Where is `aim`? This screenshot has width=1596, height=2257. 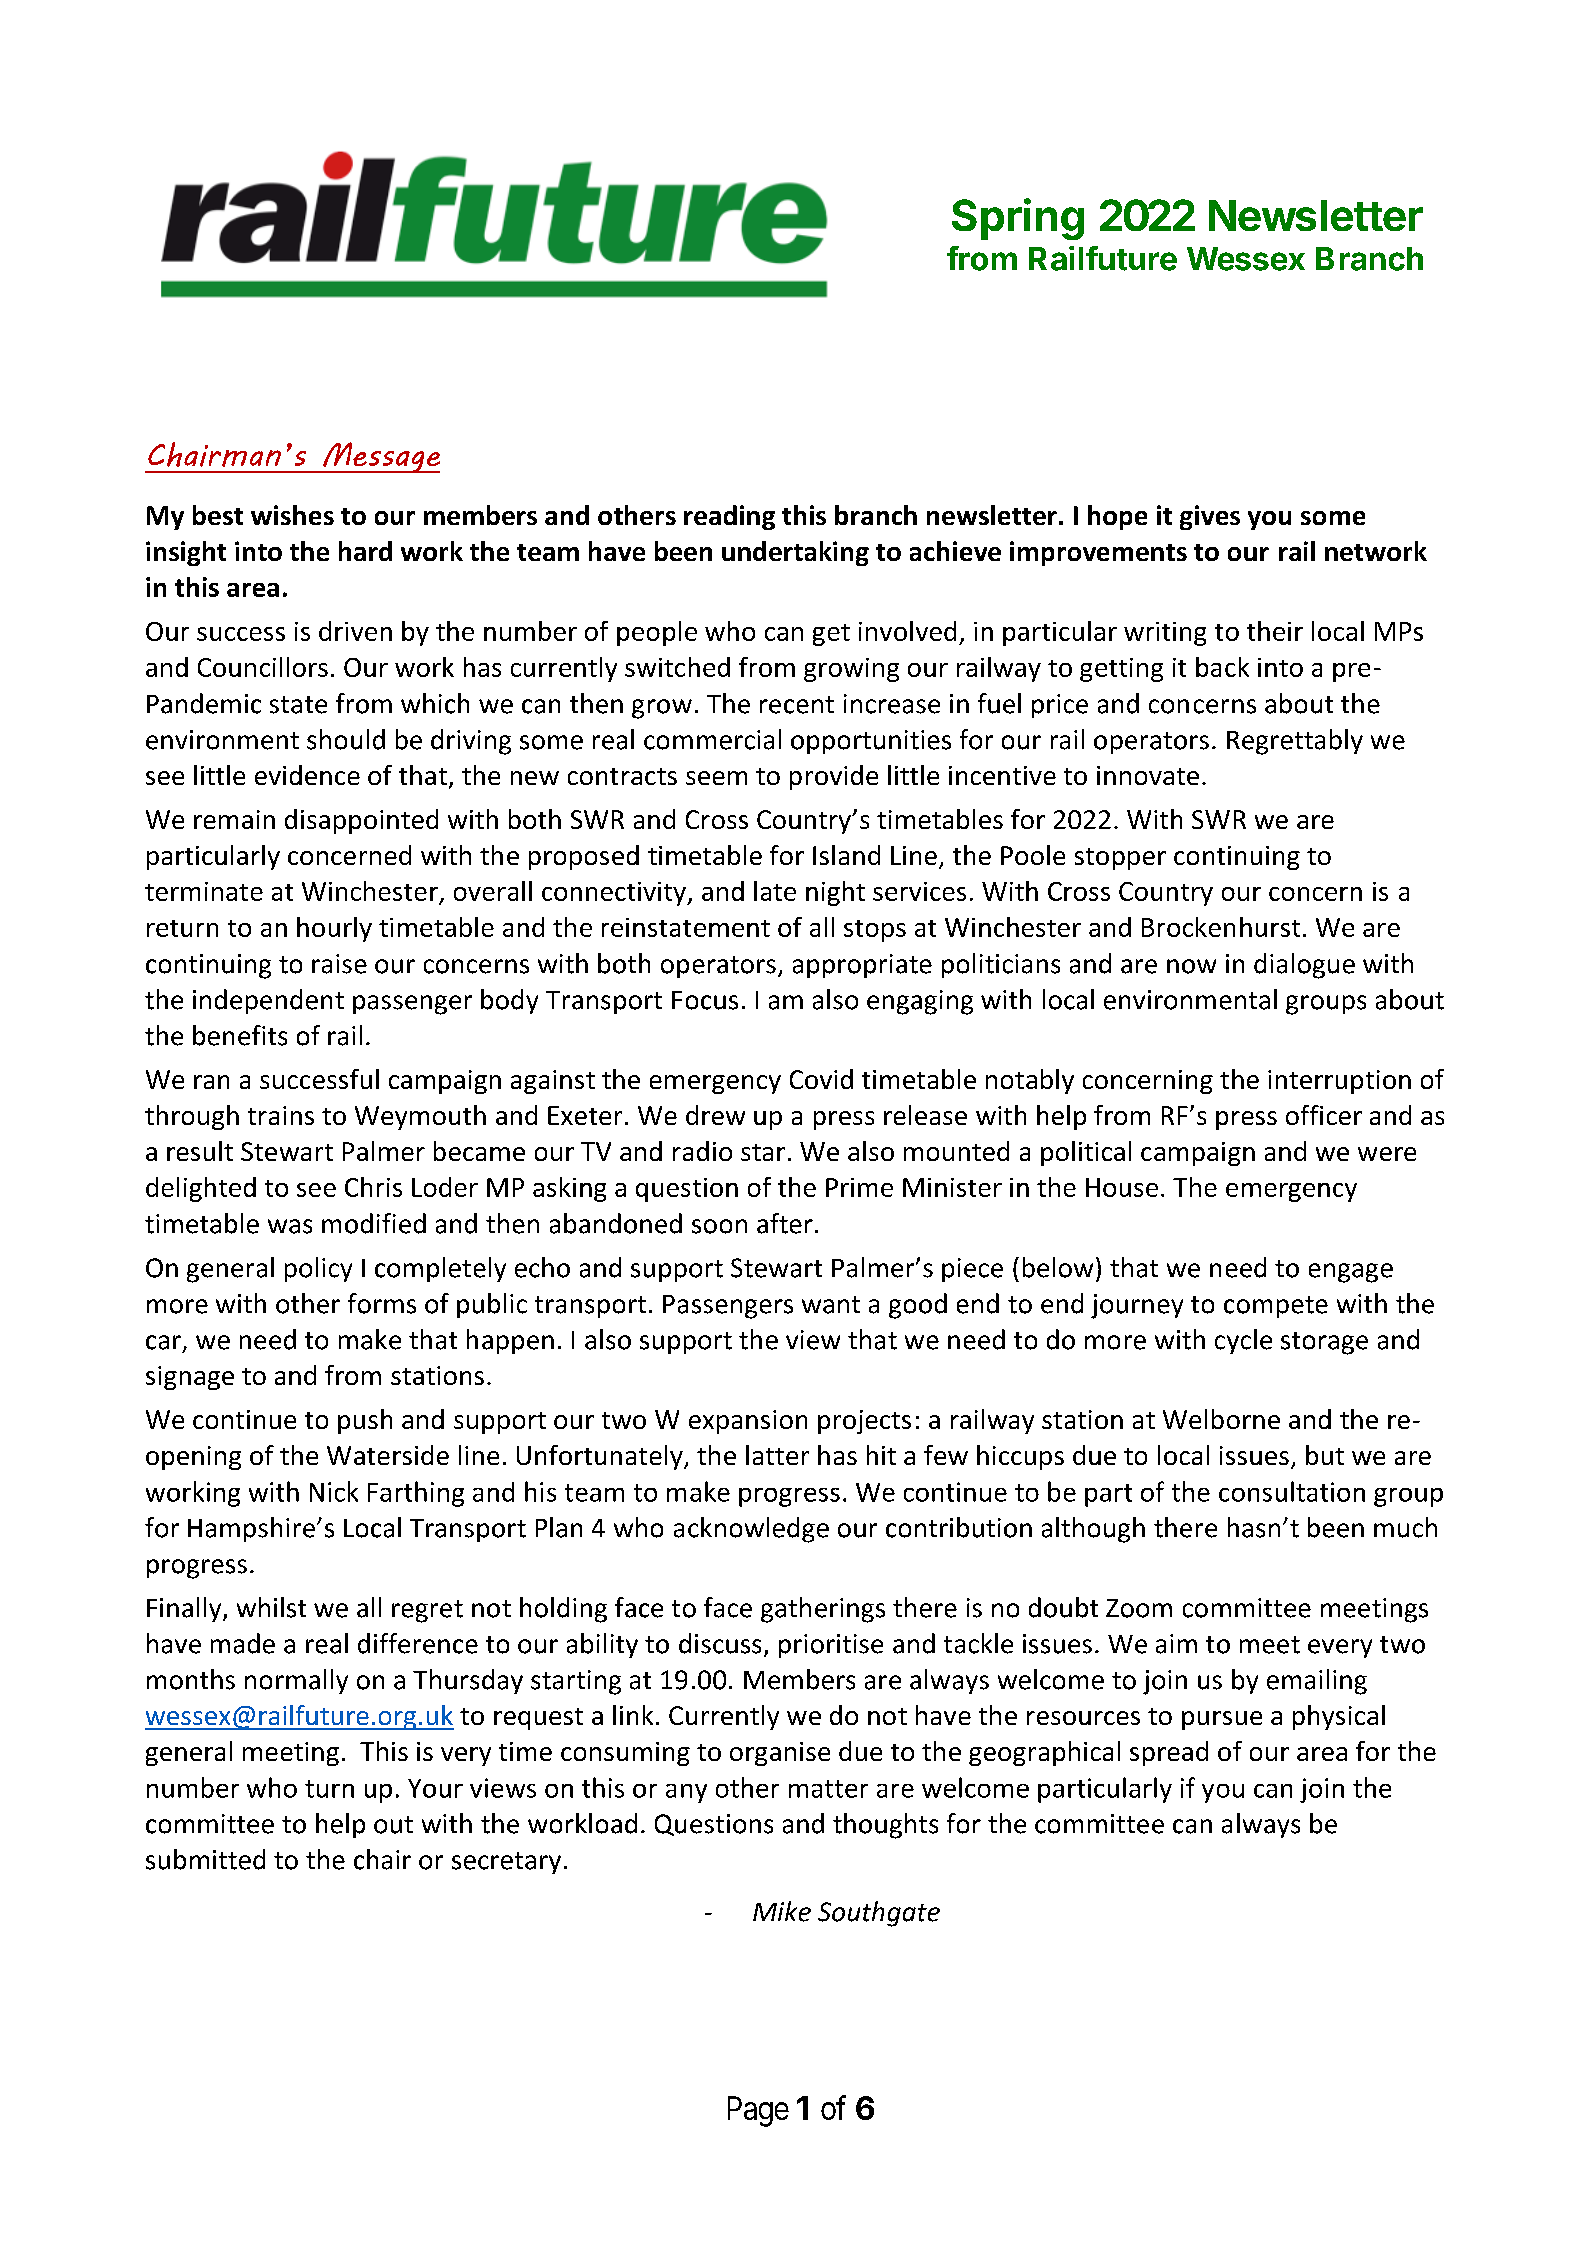 aim is located at coordinates (1176, 1644).
